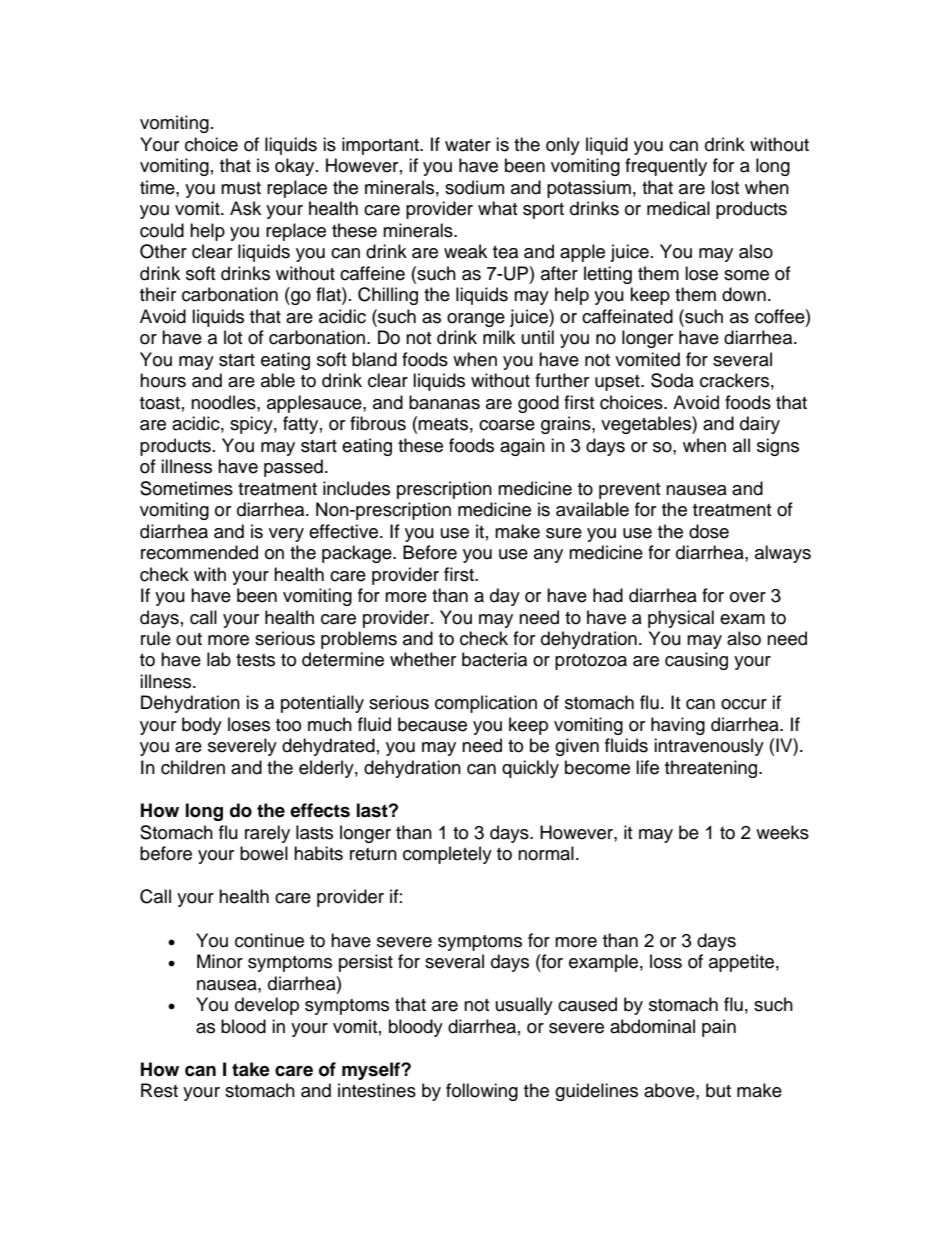 Image resolution: width=952 pixels, height=1233 pixels. Describe the element at coordinates (251, 1069) in the document. I see `take` at that location.
